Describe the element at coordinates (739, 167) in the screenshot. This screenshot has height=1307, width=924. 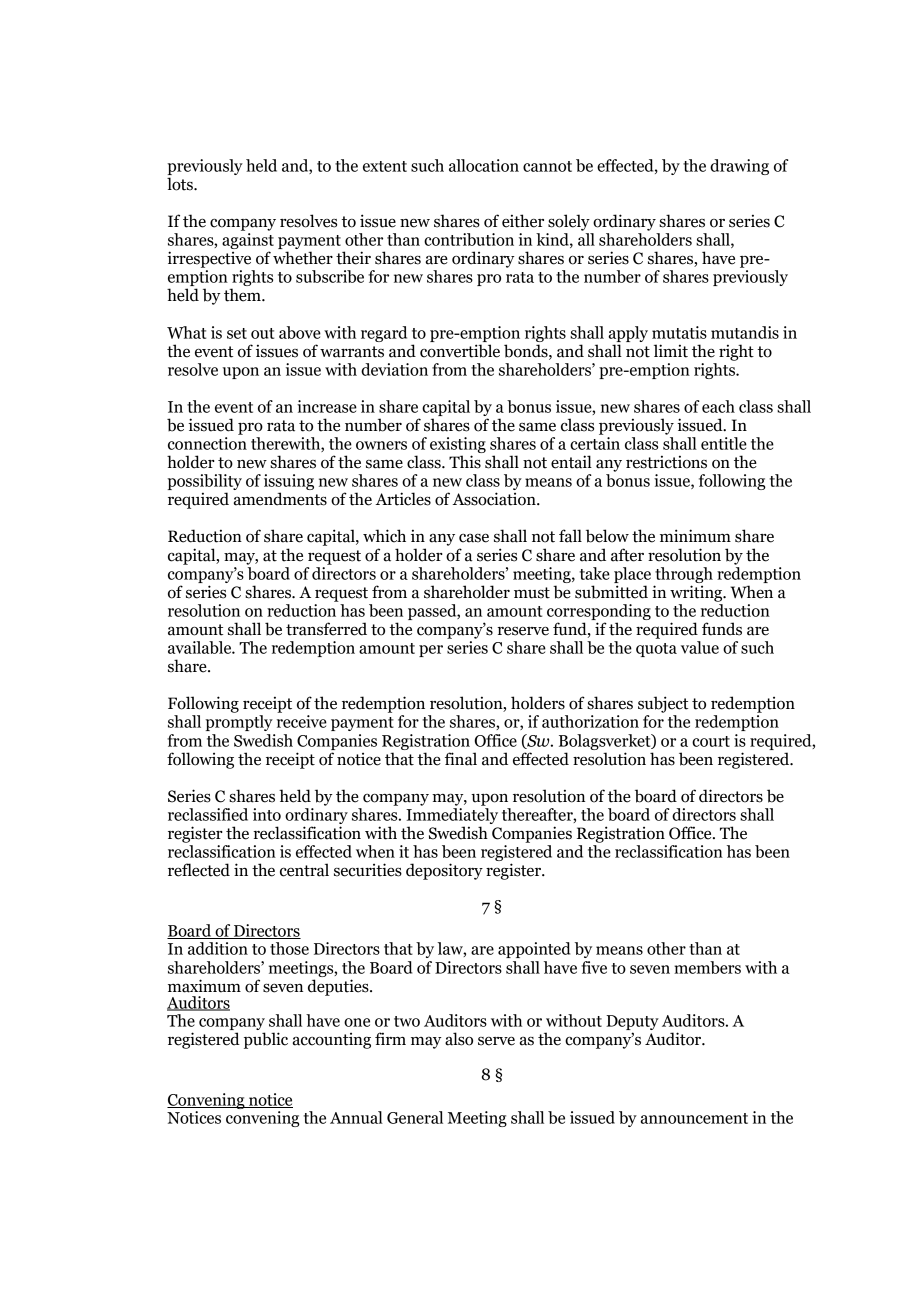
I see `drawing` at that location.
